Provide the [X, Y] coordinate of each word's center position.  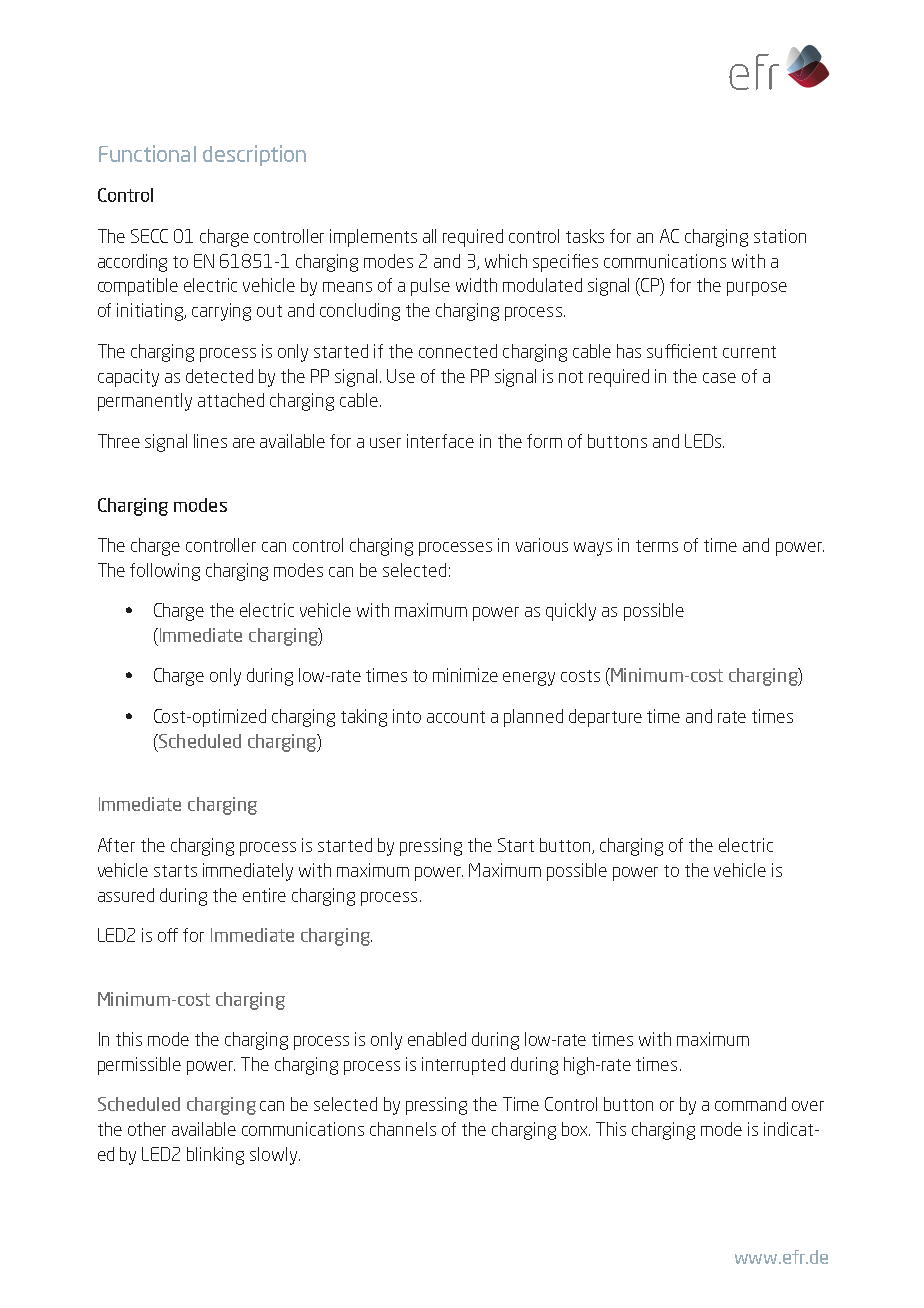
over [808, 1106]
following [165, 572]
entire [264, 895]
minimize [465, 675]
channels [403, 1129]
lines [210, 441]
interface [440, 441]
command [750, 1104]
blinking [215, 1156]
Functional [147, 153]
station [780, 236]
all [429, 236]
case [719, 378]
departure [605, 718]
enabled [437, 1039]
